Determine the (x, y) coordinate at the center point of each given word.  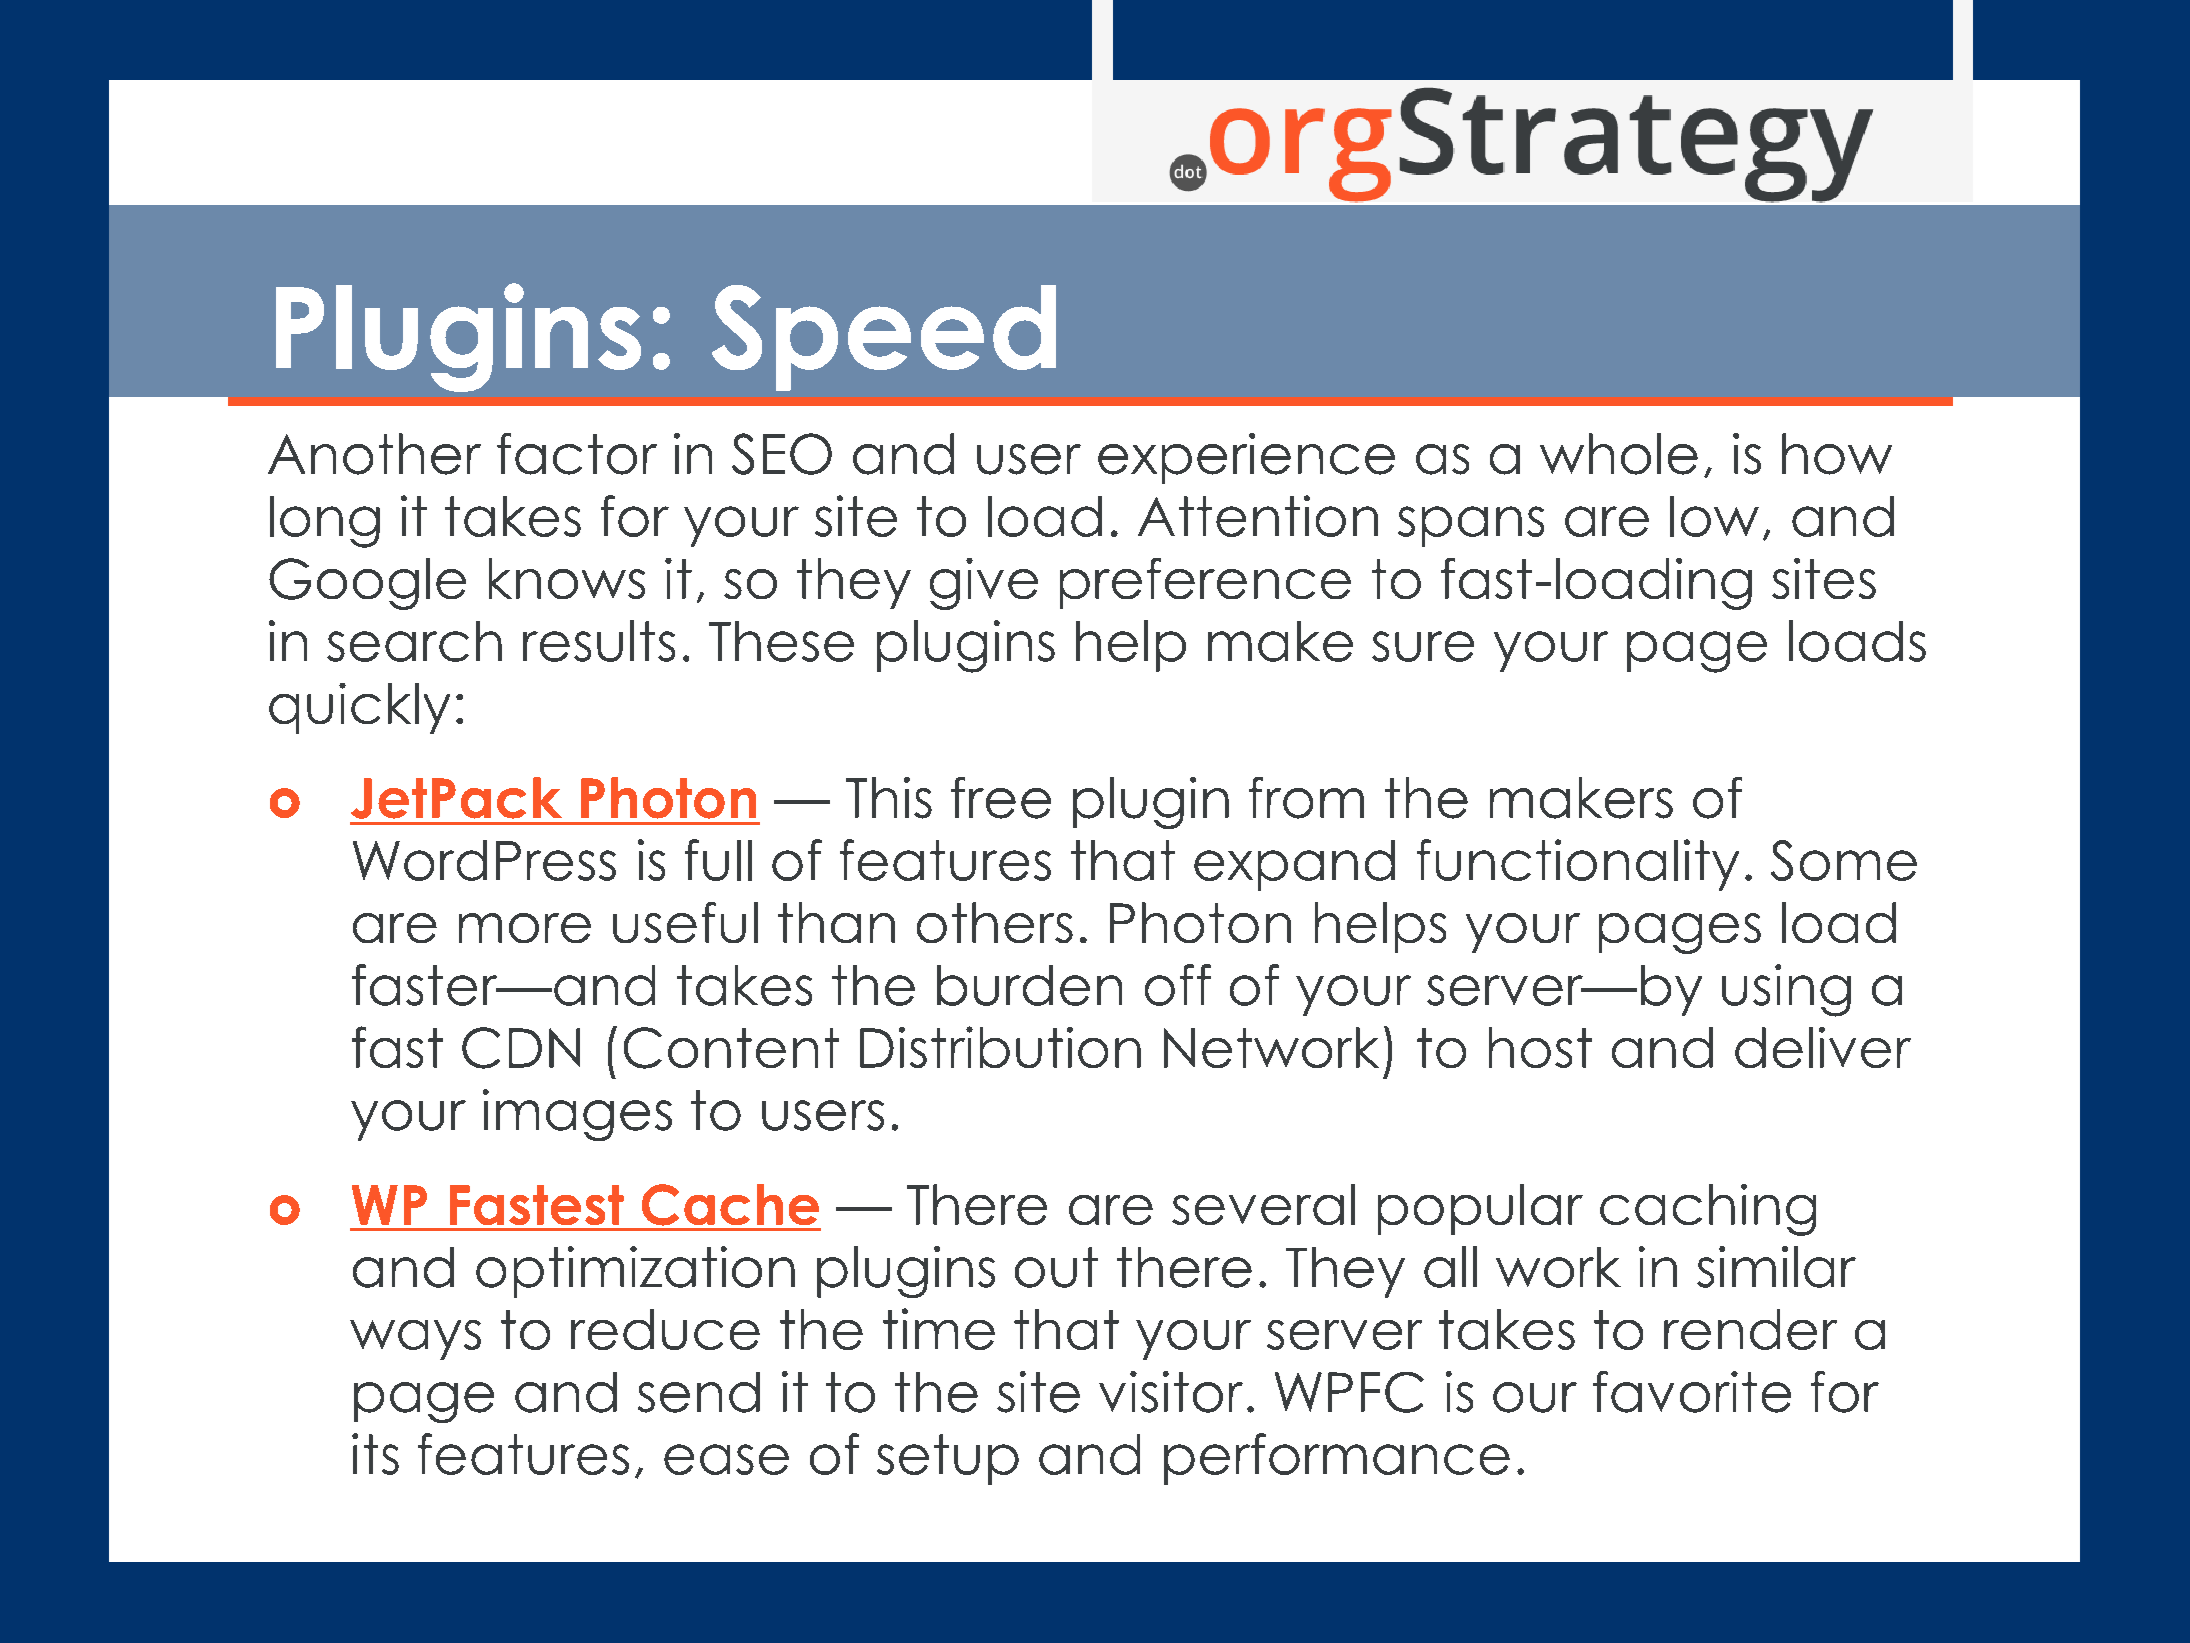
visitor (1171, 1392)
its (375, 1454)
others (995, 922)
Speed (884, 338)
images (577, 1115)
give (984, 584)
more (525, 928)
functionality (1578, 865)
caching (1708, 1210)
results (599, 641)
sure (1423, 646)
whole (1619, 454)
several (1263, 1204)
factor (577, 454)
